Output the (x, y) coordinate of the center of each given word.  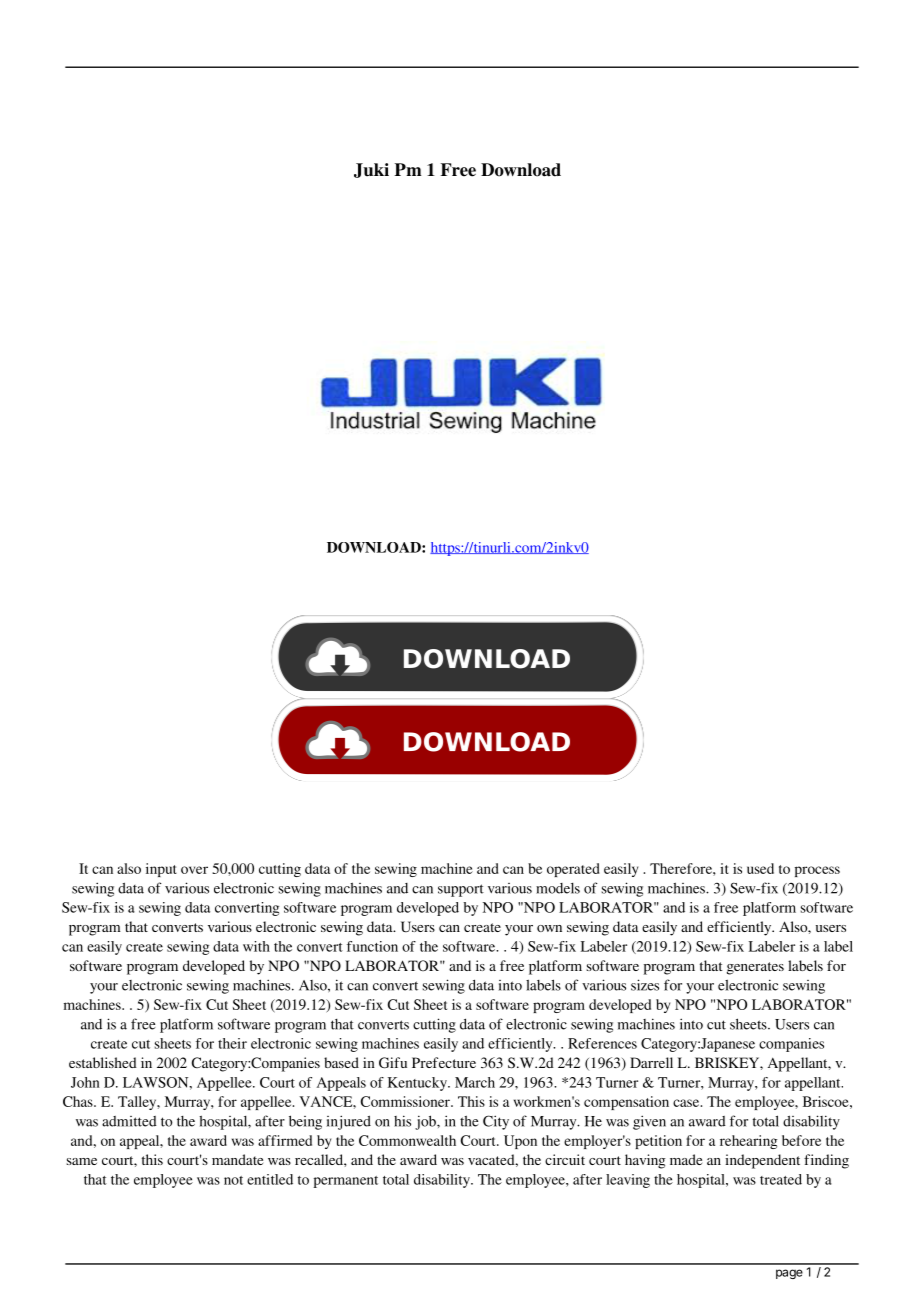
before (801, 1140)
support (461, 890)
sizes (645, 985)
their (232, 1043)
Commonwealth (407, 1140)
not (233, 1180)
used (760, 868)
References (602, 1043)
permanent (346, 1182)
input (161, 870)
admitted (129, 1121)
